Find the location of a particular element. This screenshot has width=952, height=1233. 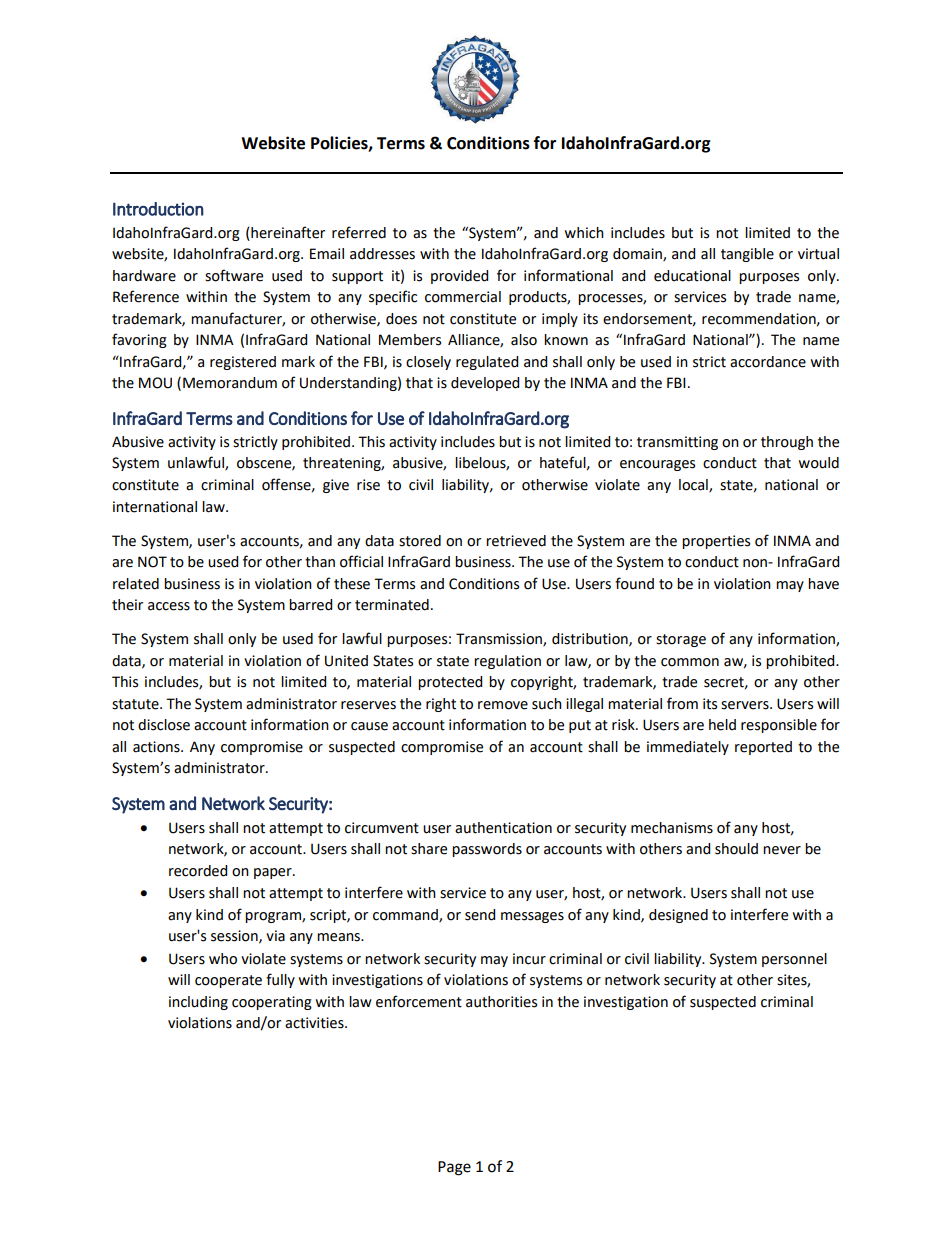

including is located at coordinates (198, 1003).
